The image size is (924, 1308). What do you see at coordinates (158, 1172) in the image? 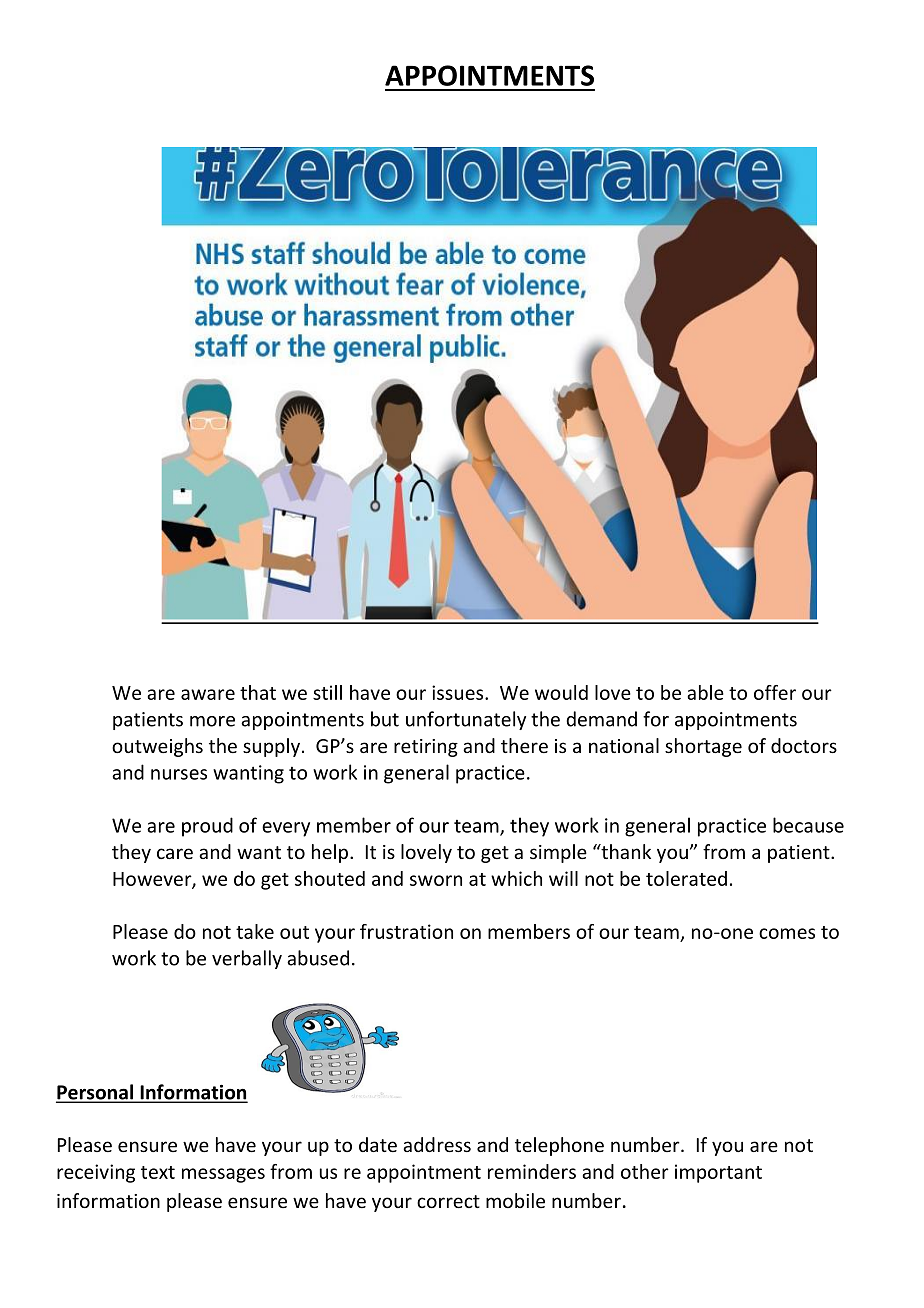
I see `text` at bounding box center [158, 1172].
